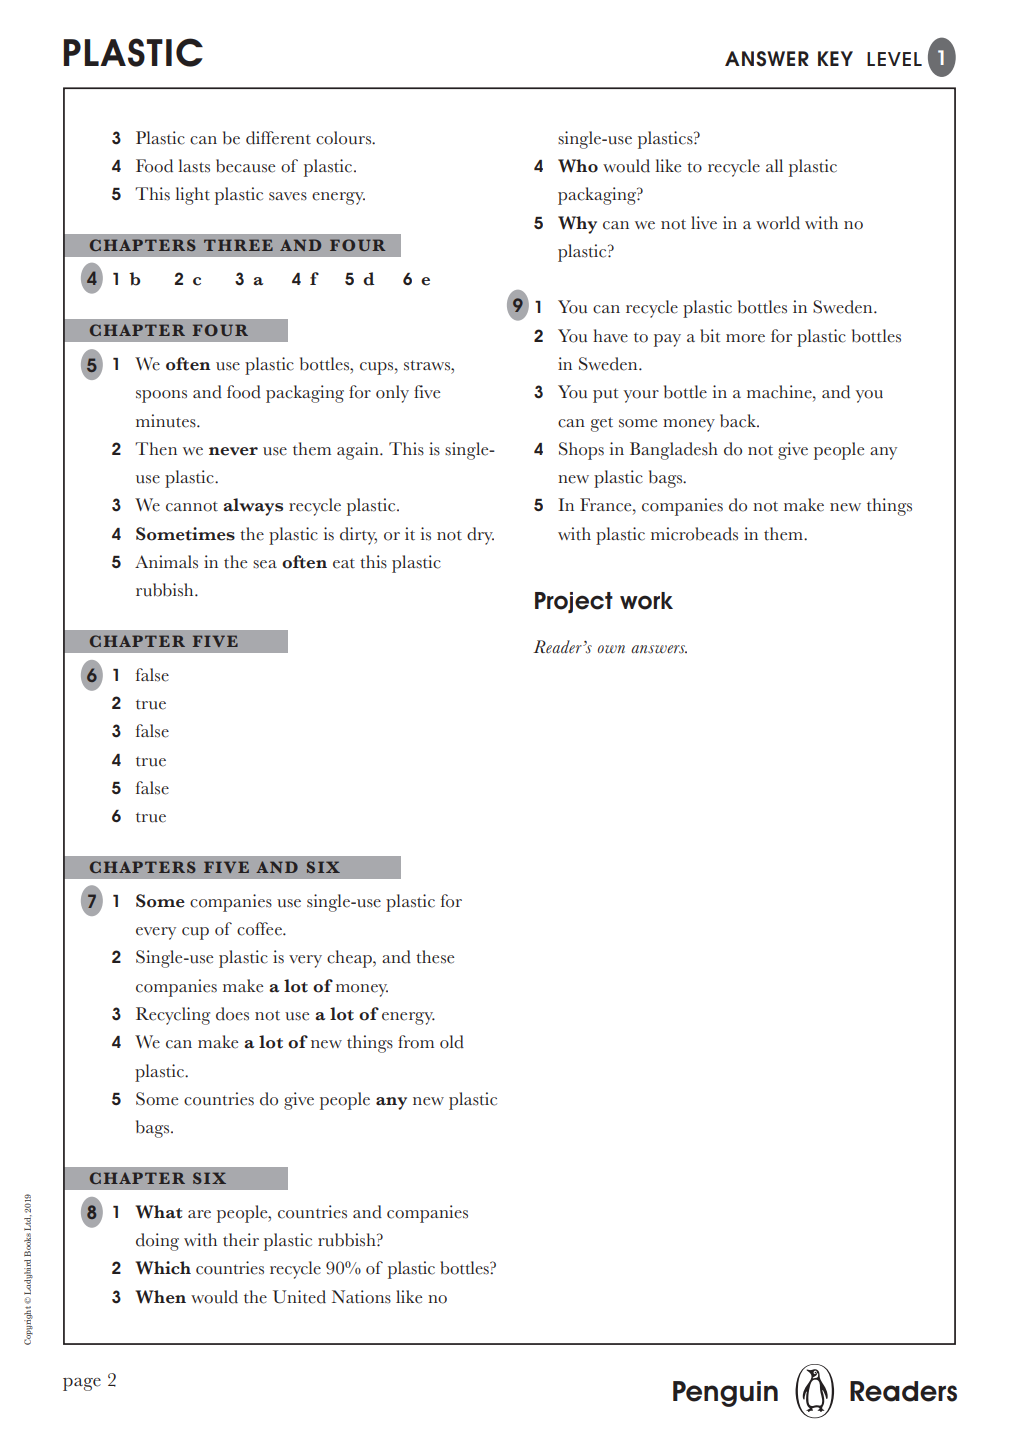  I want to click on minutes, so click(167, 421).
